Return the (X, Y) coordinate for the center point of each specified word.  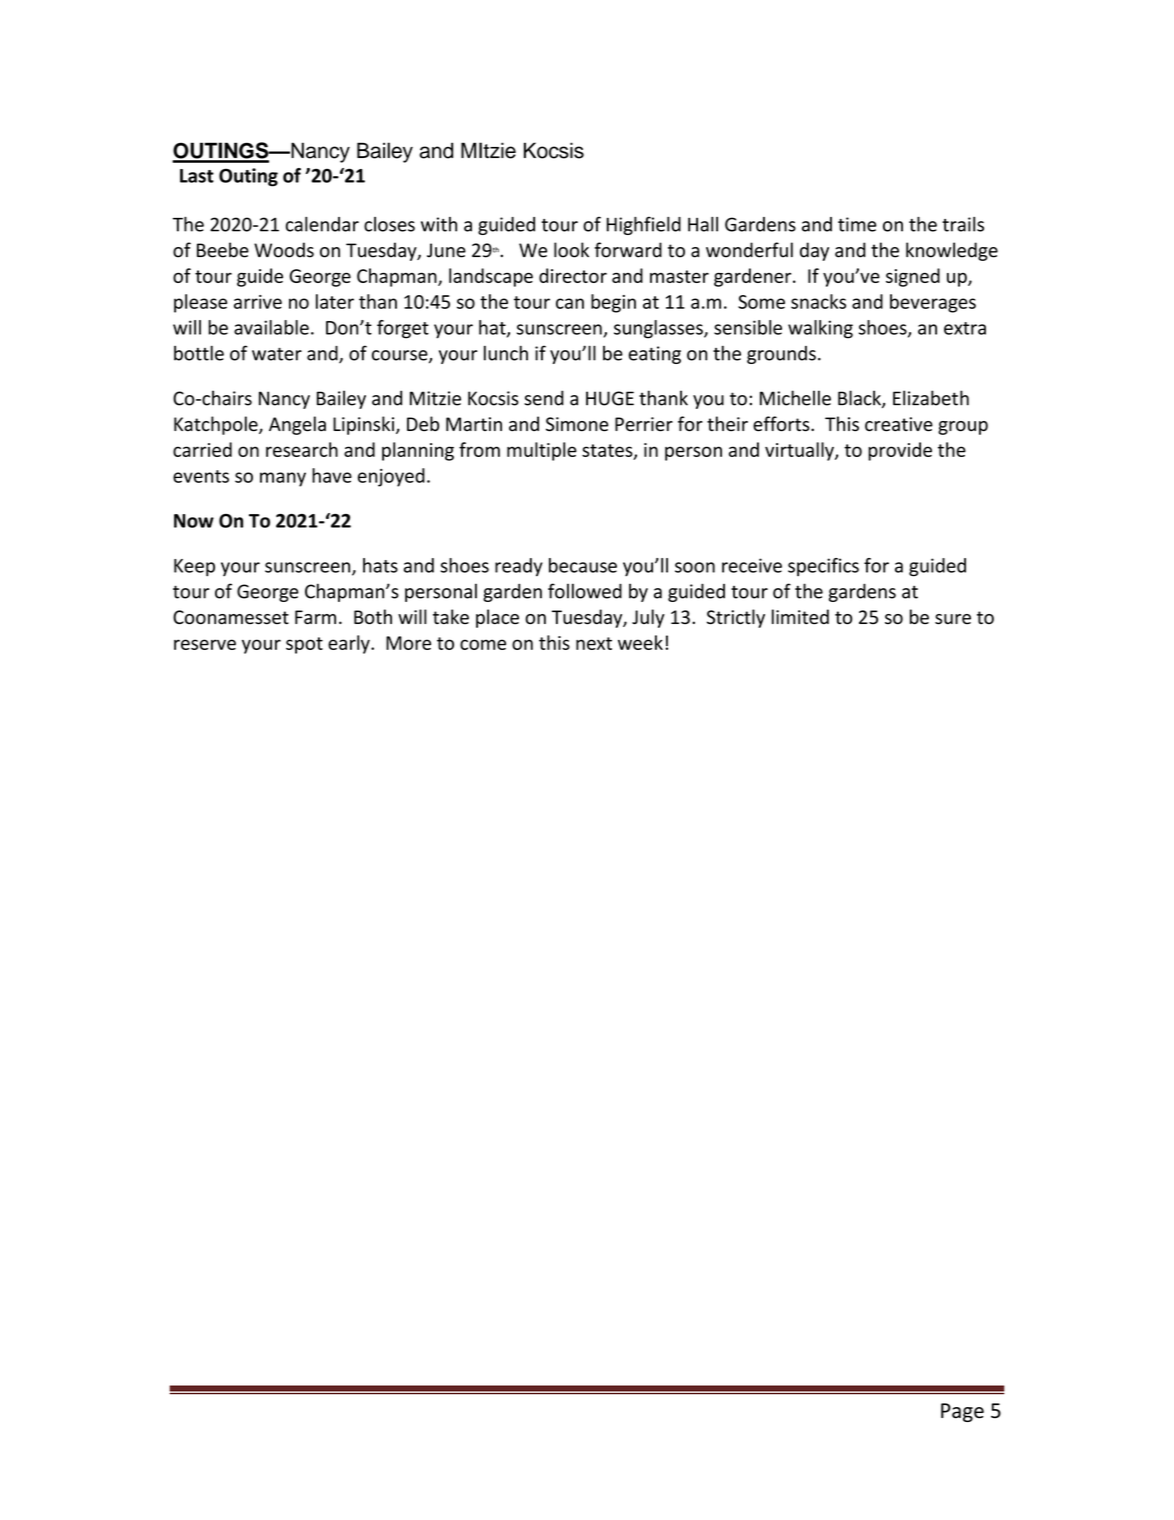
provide (900, 451)
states (608, 451)
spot (304, 645)
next (594, 643)
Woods (284, 250)
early (350, 644)
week (640, 642)
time (857, 224)
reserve (205, 644)
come (483, 644)
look (571, 250)
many (283, 479)
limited (800, 617)
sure (953, 619)
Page (962, 1412)
